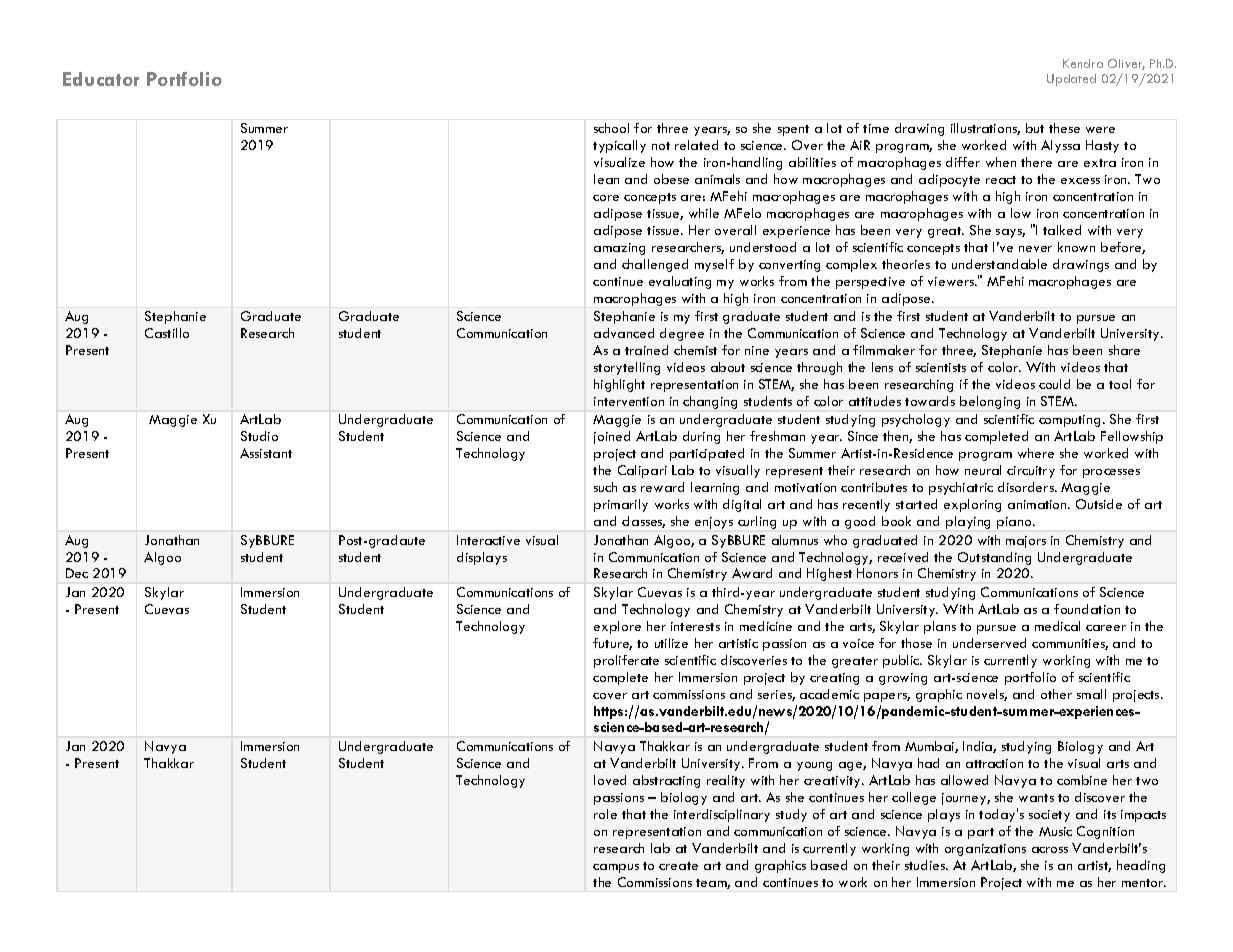  What do you see at coordinates (167, 333) in the screenshot?
I see `Castillo` at bounding box center [167, 333].
